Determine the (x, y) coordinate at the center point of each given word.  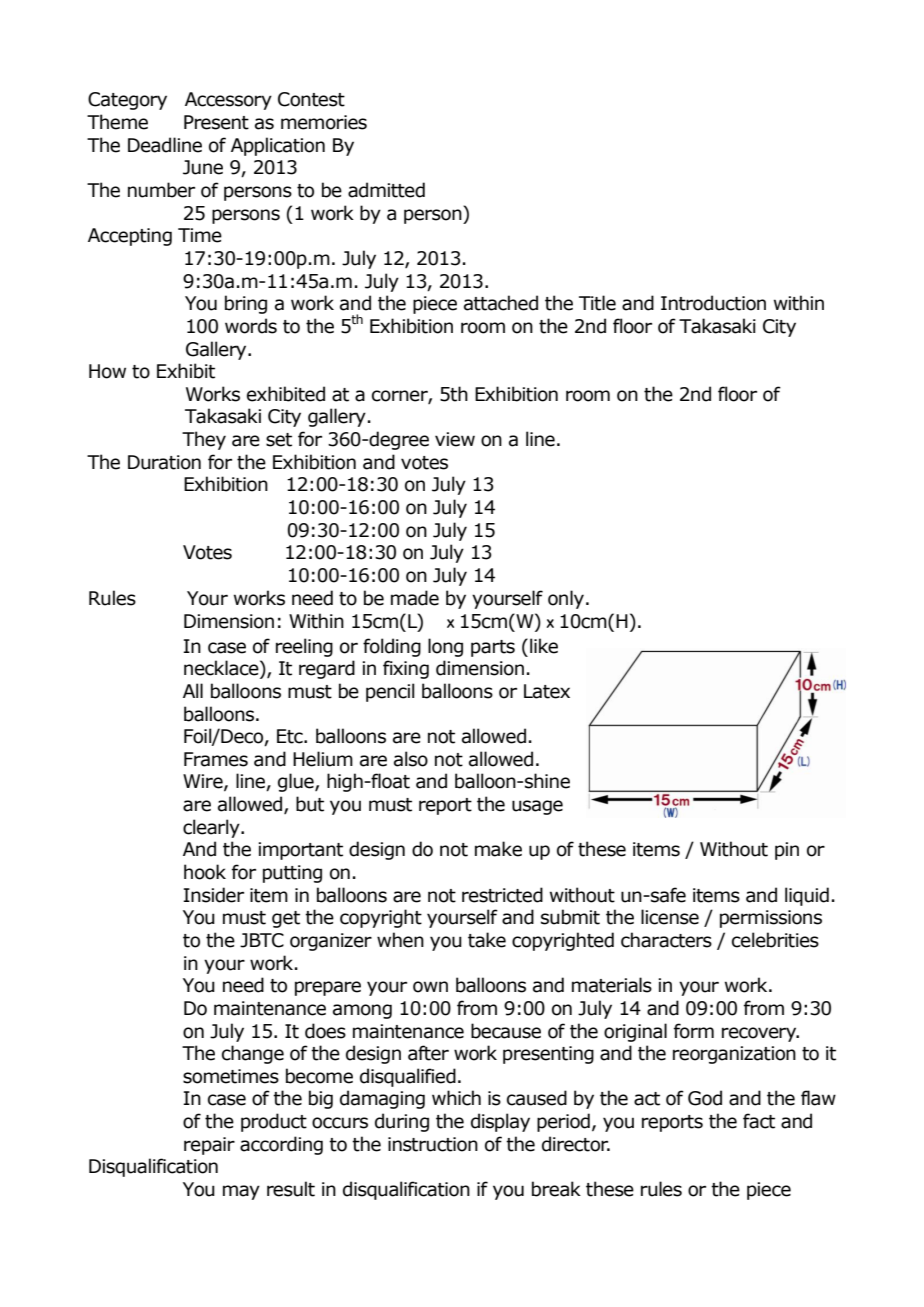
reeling (304, 647)
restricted (502, 895)
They (204, 440)
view (455, 439)
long (445, 647)
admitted (386, 190)
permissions (771, 919)
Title (597, 303)
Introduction (713, 303)
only (566, 599)
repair (209, 1146)
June (203, 167)
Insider (213, 895)
